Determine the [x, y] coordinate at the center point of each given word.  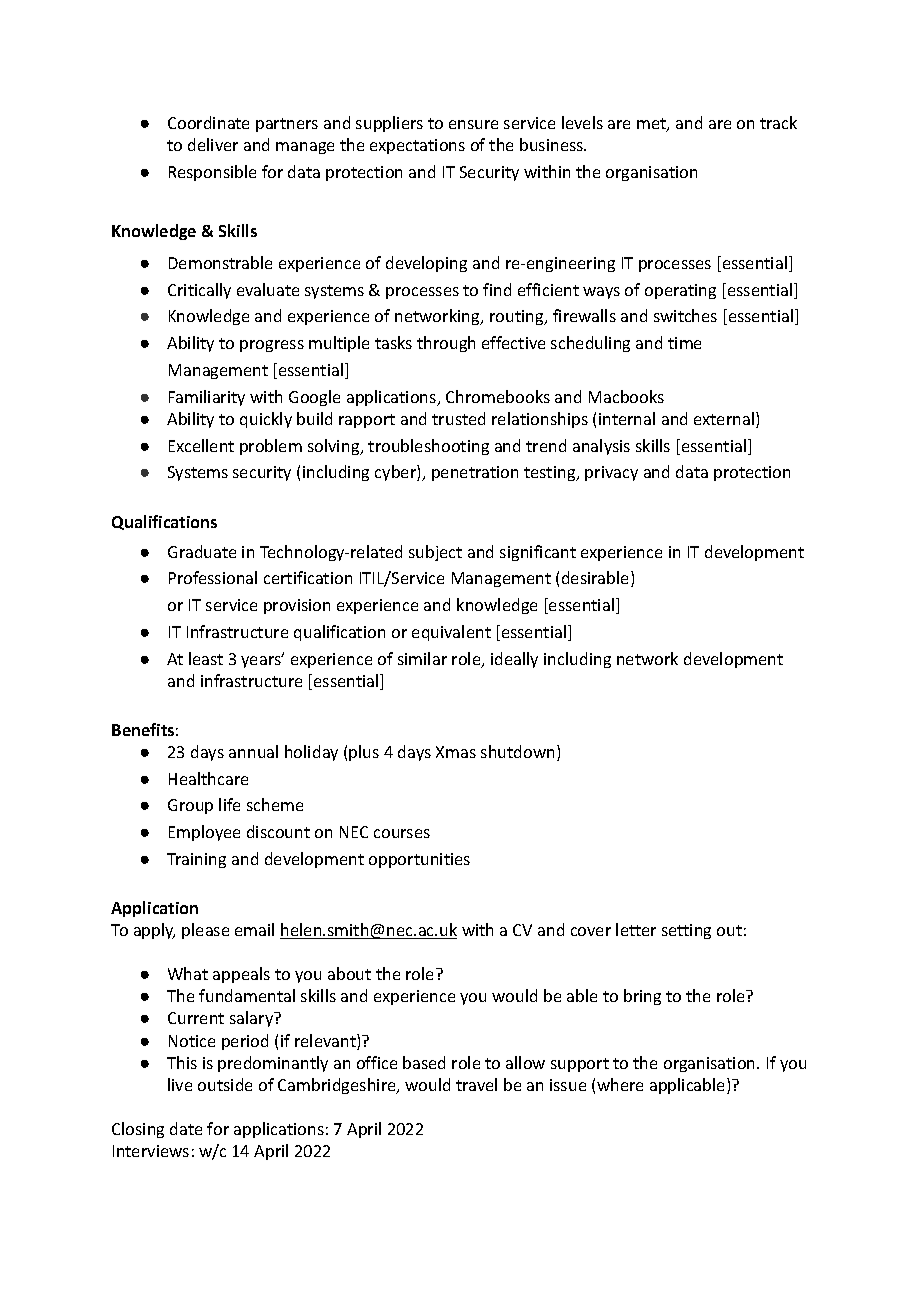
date [186, 1128]
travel [476, 1084]
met [652, 125]
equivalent [451, 633]
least [206, 658]
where [620, 1084]
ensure [473, 124]
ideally [514, 660]
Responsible [212, 173]
